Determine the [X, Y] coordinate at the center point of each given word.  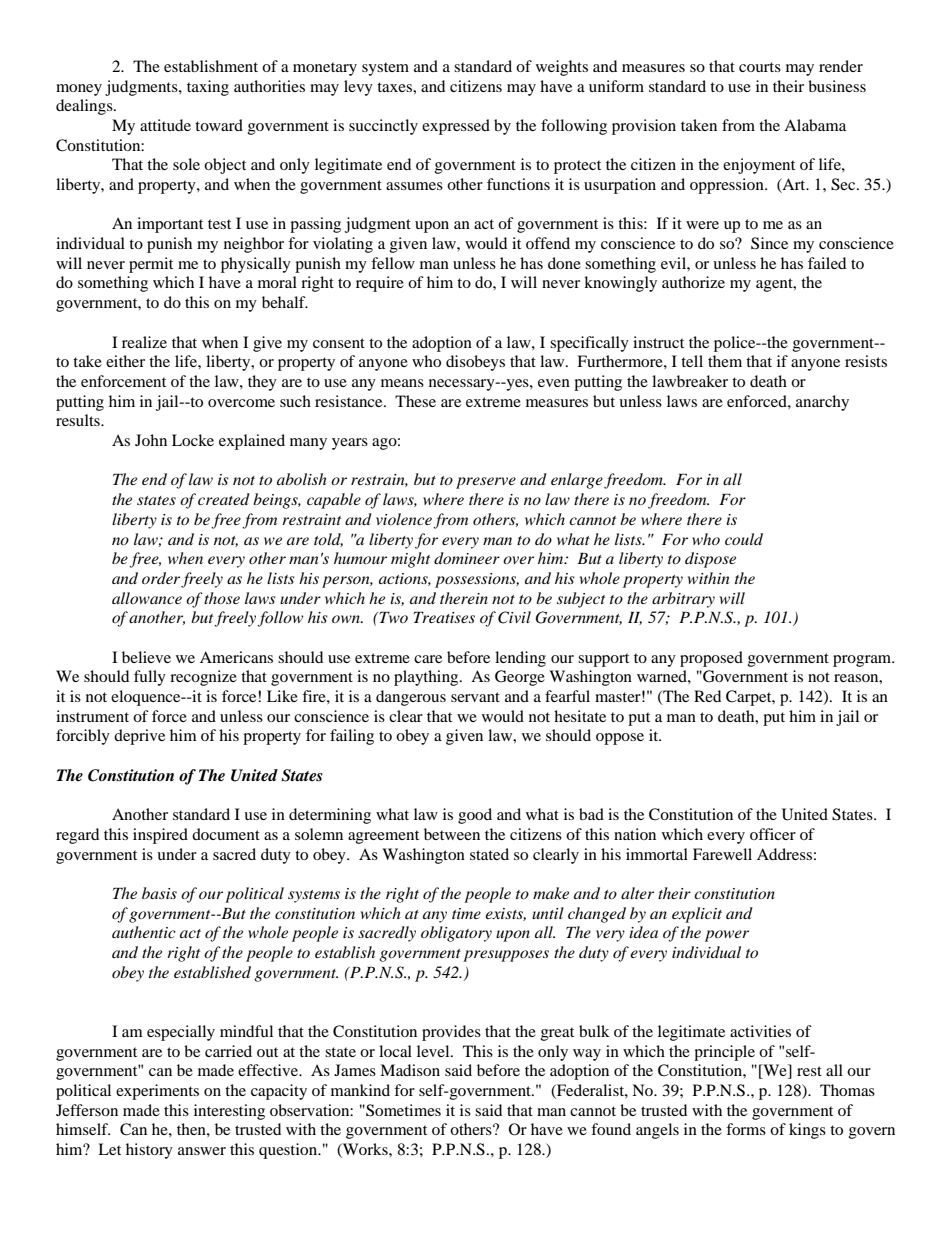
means [402, 383]
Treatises [444, 617]
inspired [160, 836]
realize [144, 342]
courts [760, 67]
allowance [147, 598]
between [452, 834]
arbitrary [683, 600]
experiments [157, 1092]
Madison [410, 1070]
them [725, 361]
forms [746, 1129]
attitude [165, 125]
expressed [456, 127]
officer [773, 834]
